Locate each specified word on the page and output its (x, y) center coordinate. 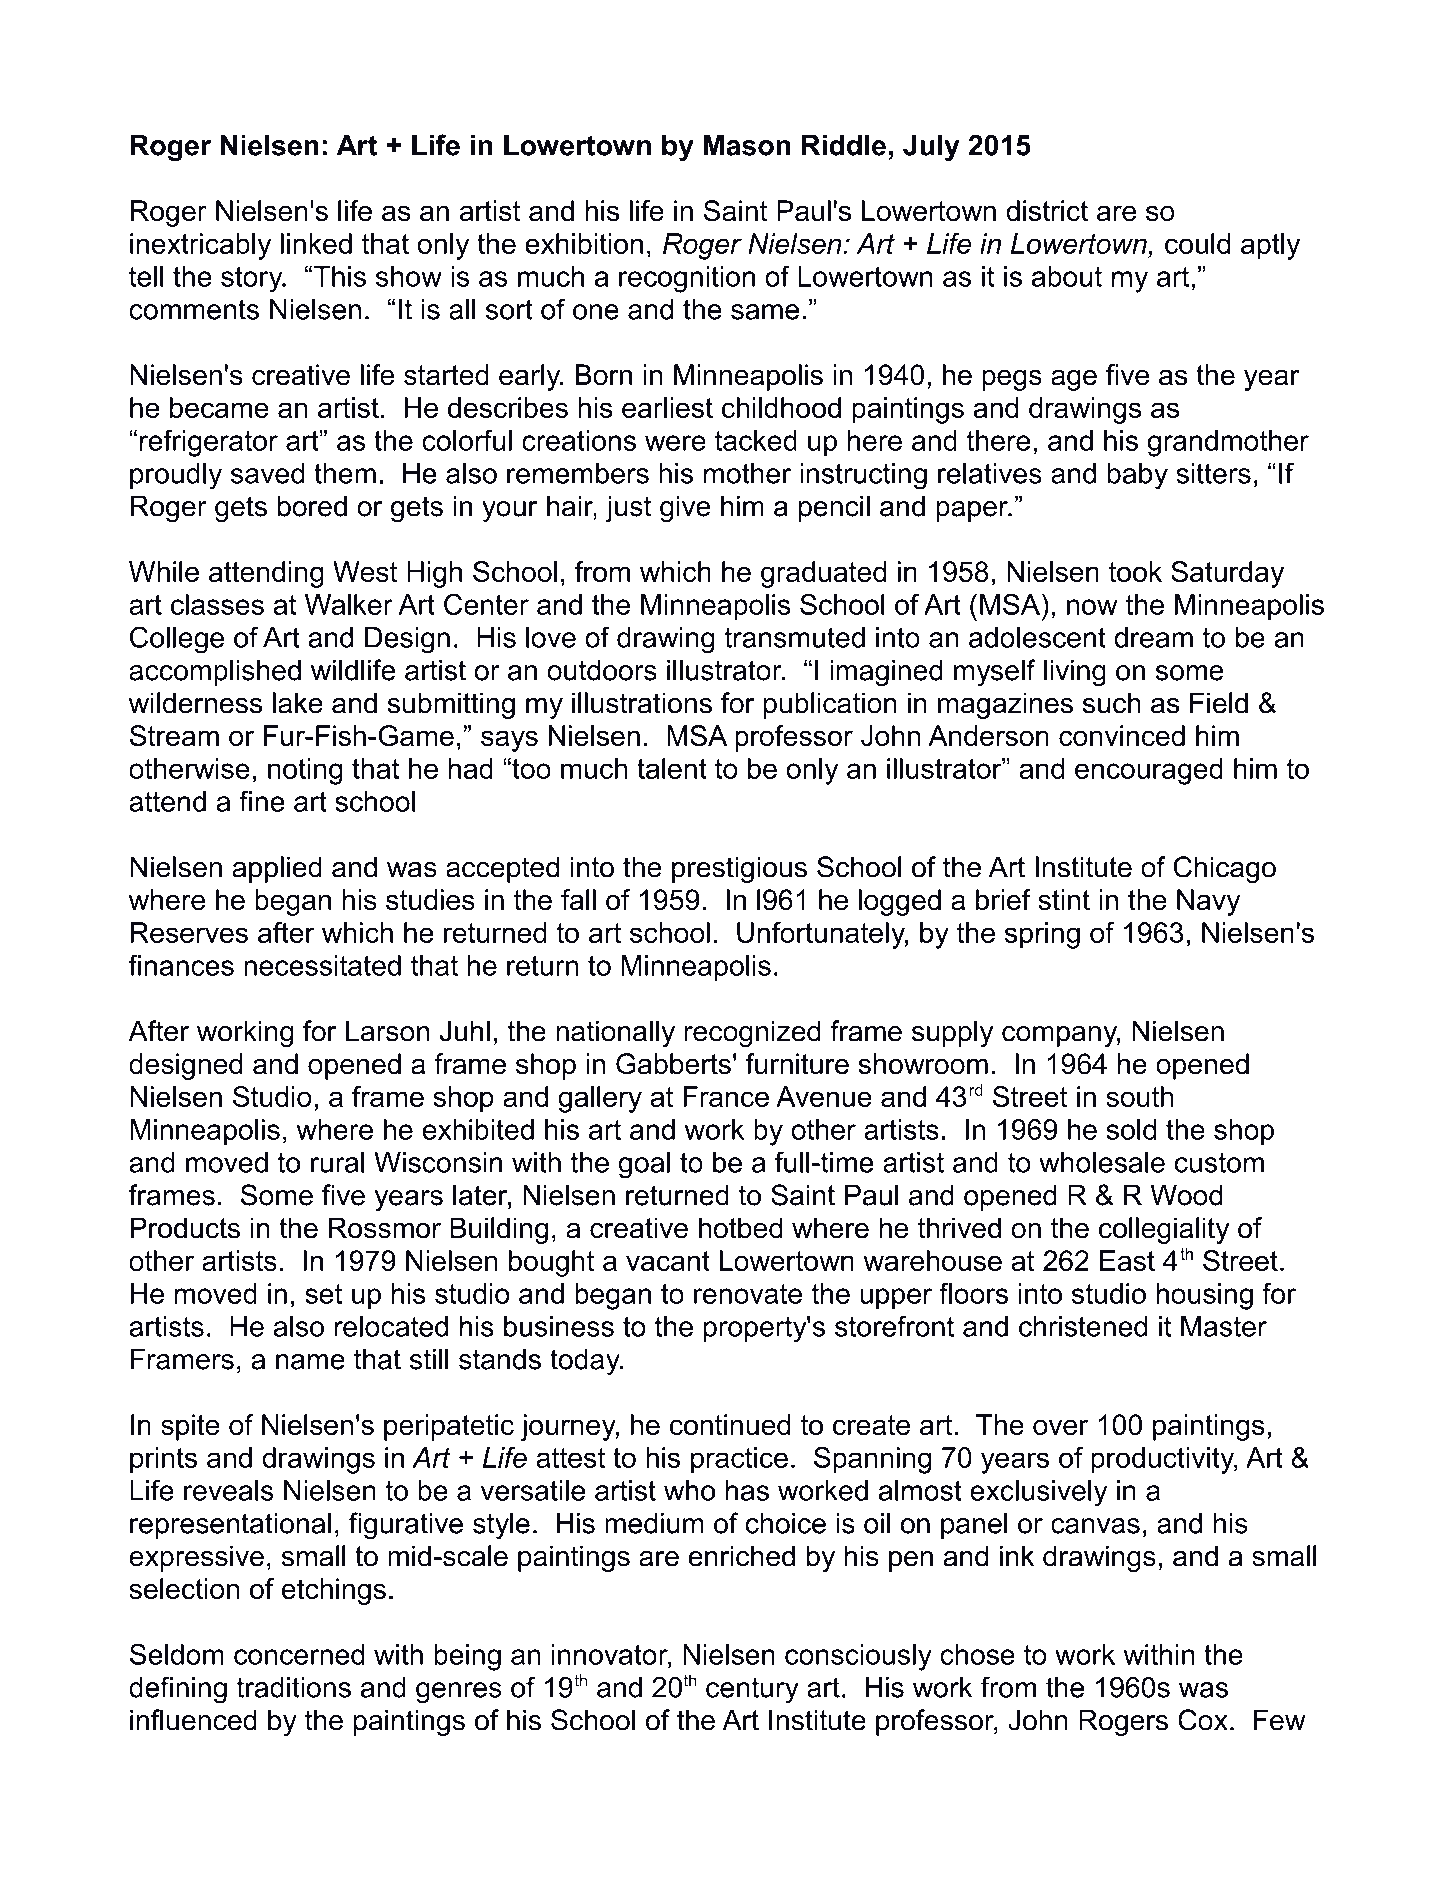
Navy (1208, 902)
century (752, 1690)
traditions (294, 1687)
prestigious (739, 869)
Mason (746, 145)
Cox (1203, 1720)
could (1197, 243)
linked (316, 243)
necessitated (322, 965)
